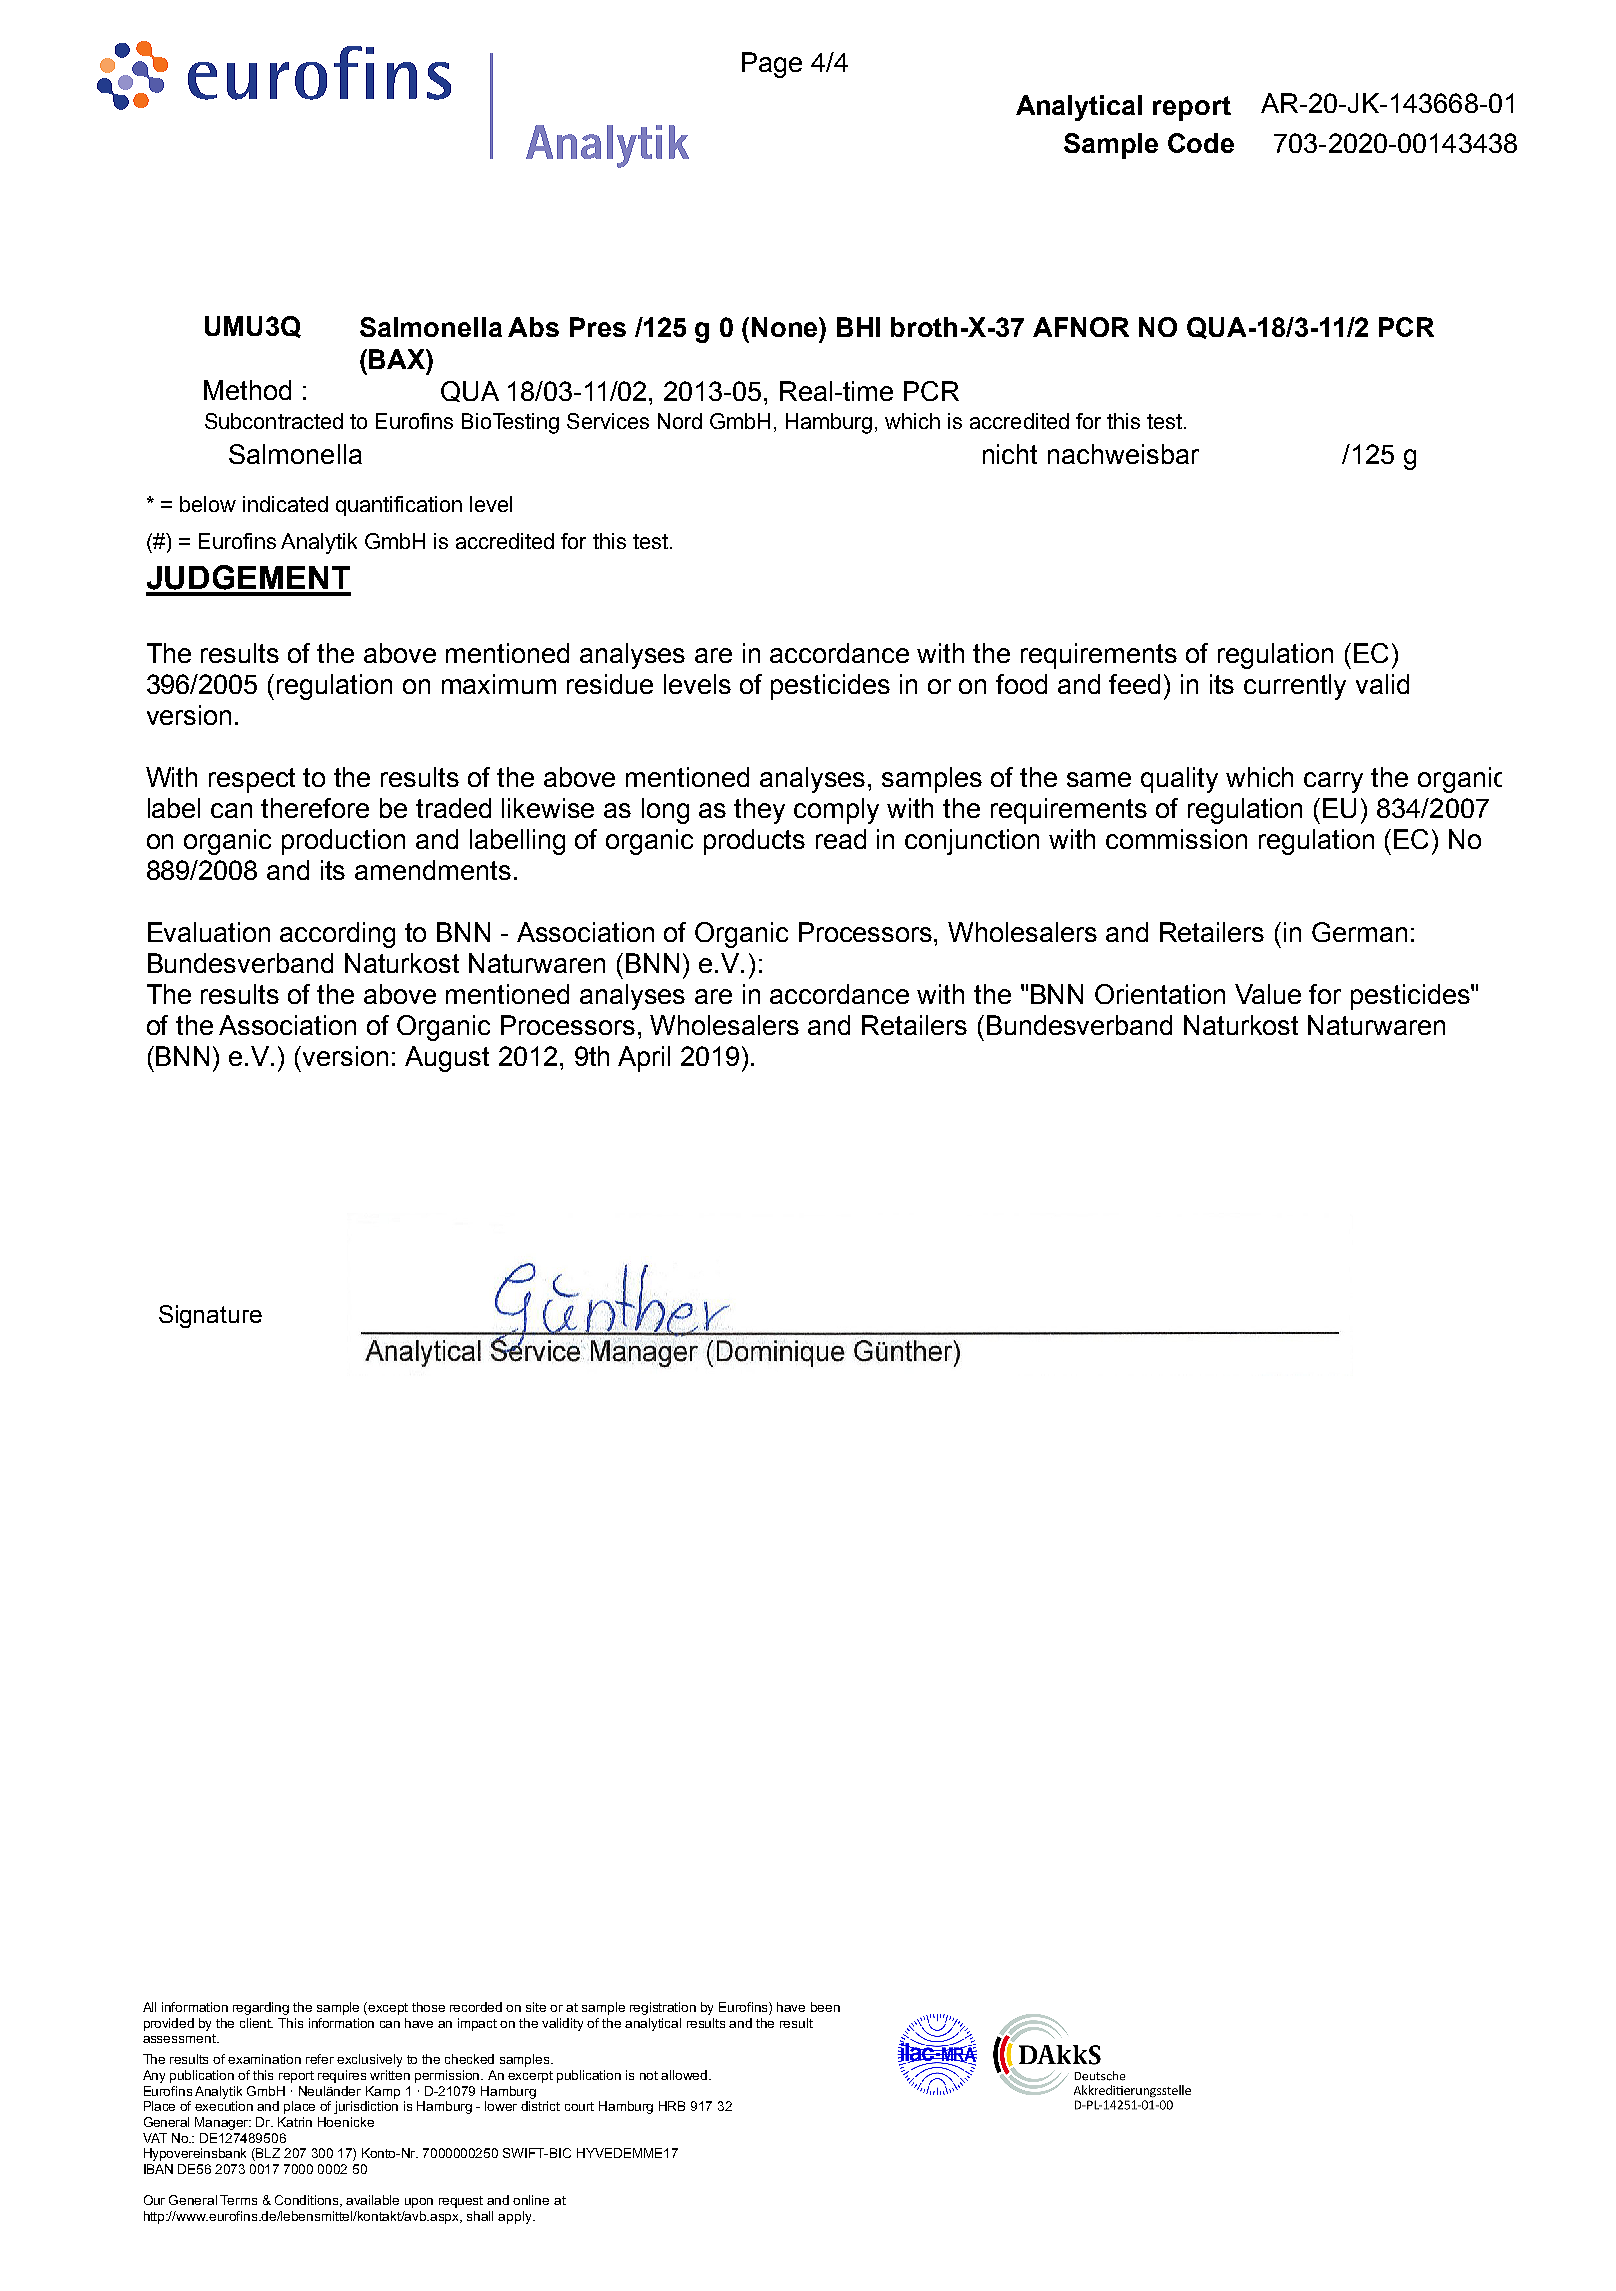 The width and height of the image is (1616, 2291). What do you see at coordinates (1201, 143) in the image?
I see `Code` at bounding box center [1201, 143].
